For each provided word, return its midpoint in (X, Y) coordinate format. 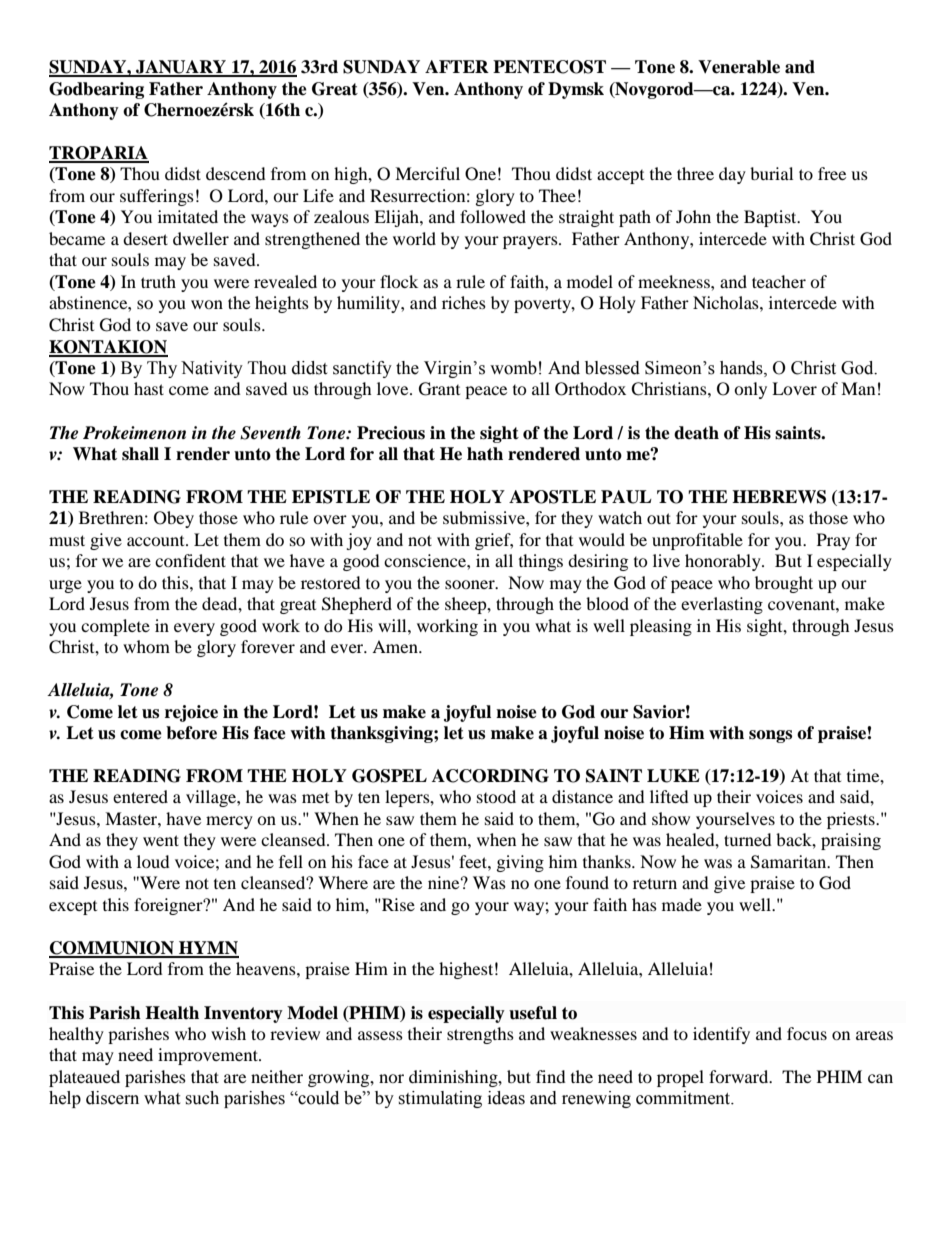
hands (742, 368)
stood (496, 796)
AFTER (457, 66)
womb (513, 368)
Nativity (212, 369)
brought (784, 584)
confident (190, 560)
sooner (471, 584)
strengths (480, 1035)
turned (748, 839)
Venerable (739, 67)
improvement (209, 1056)
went (161, 840)
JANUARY (181, 68)
